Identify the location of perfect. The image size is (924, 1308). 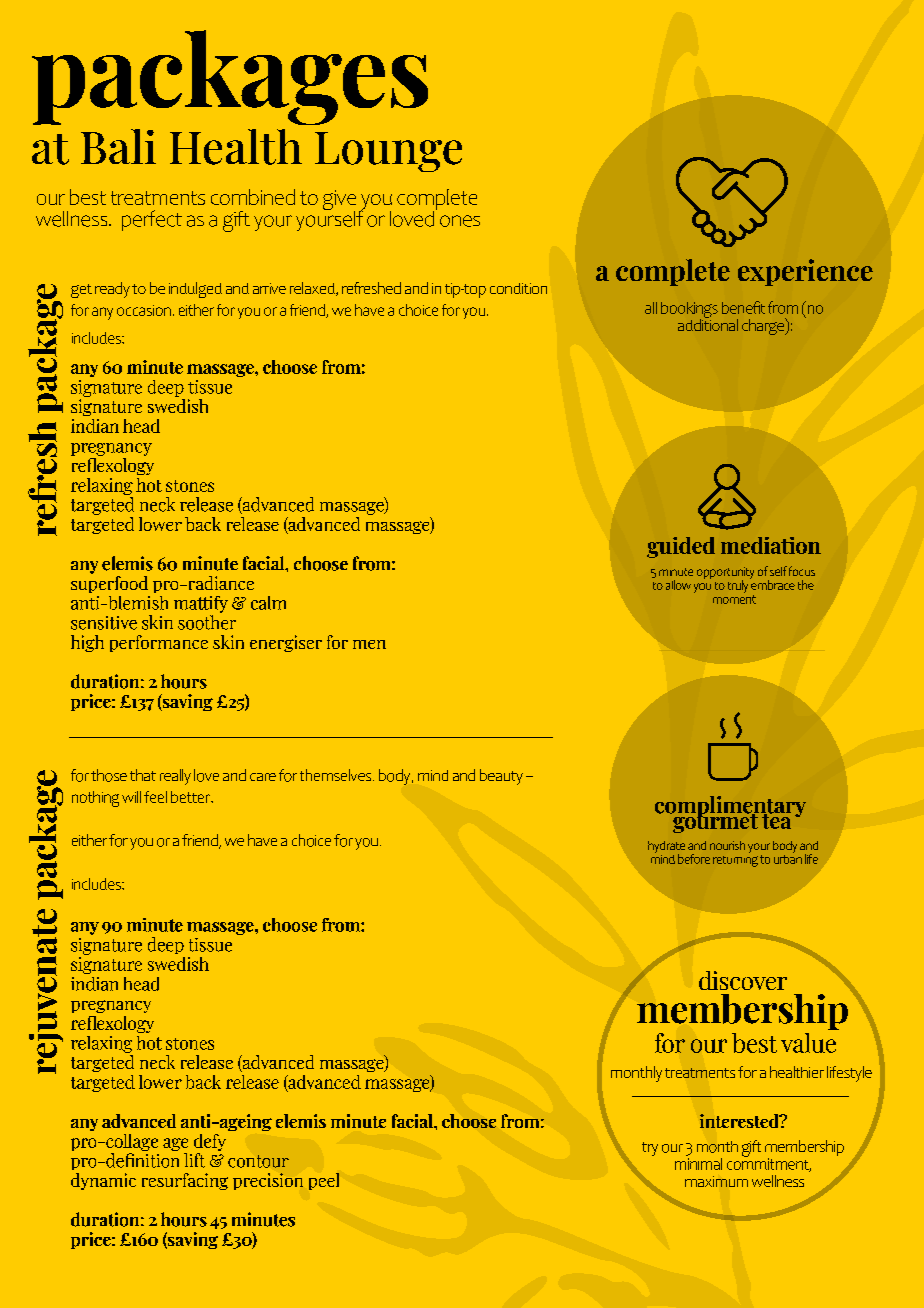
(152, 220).
